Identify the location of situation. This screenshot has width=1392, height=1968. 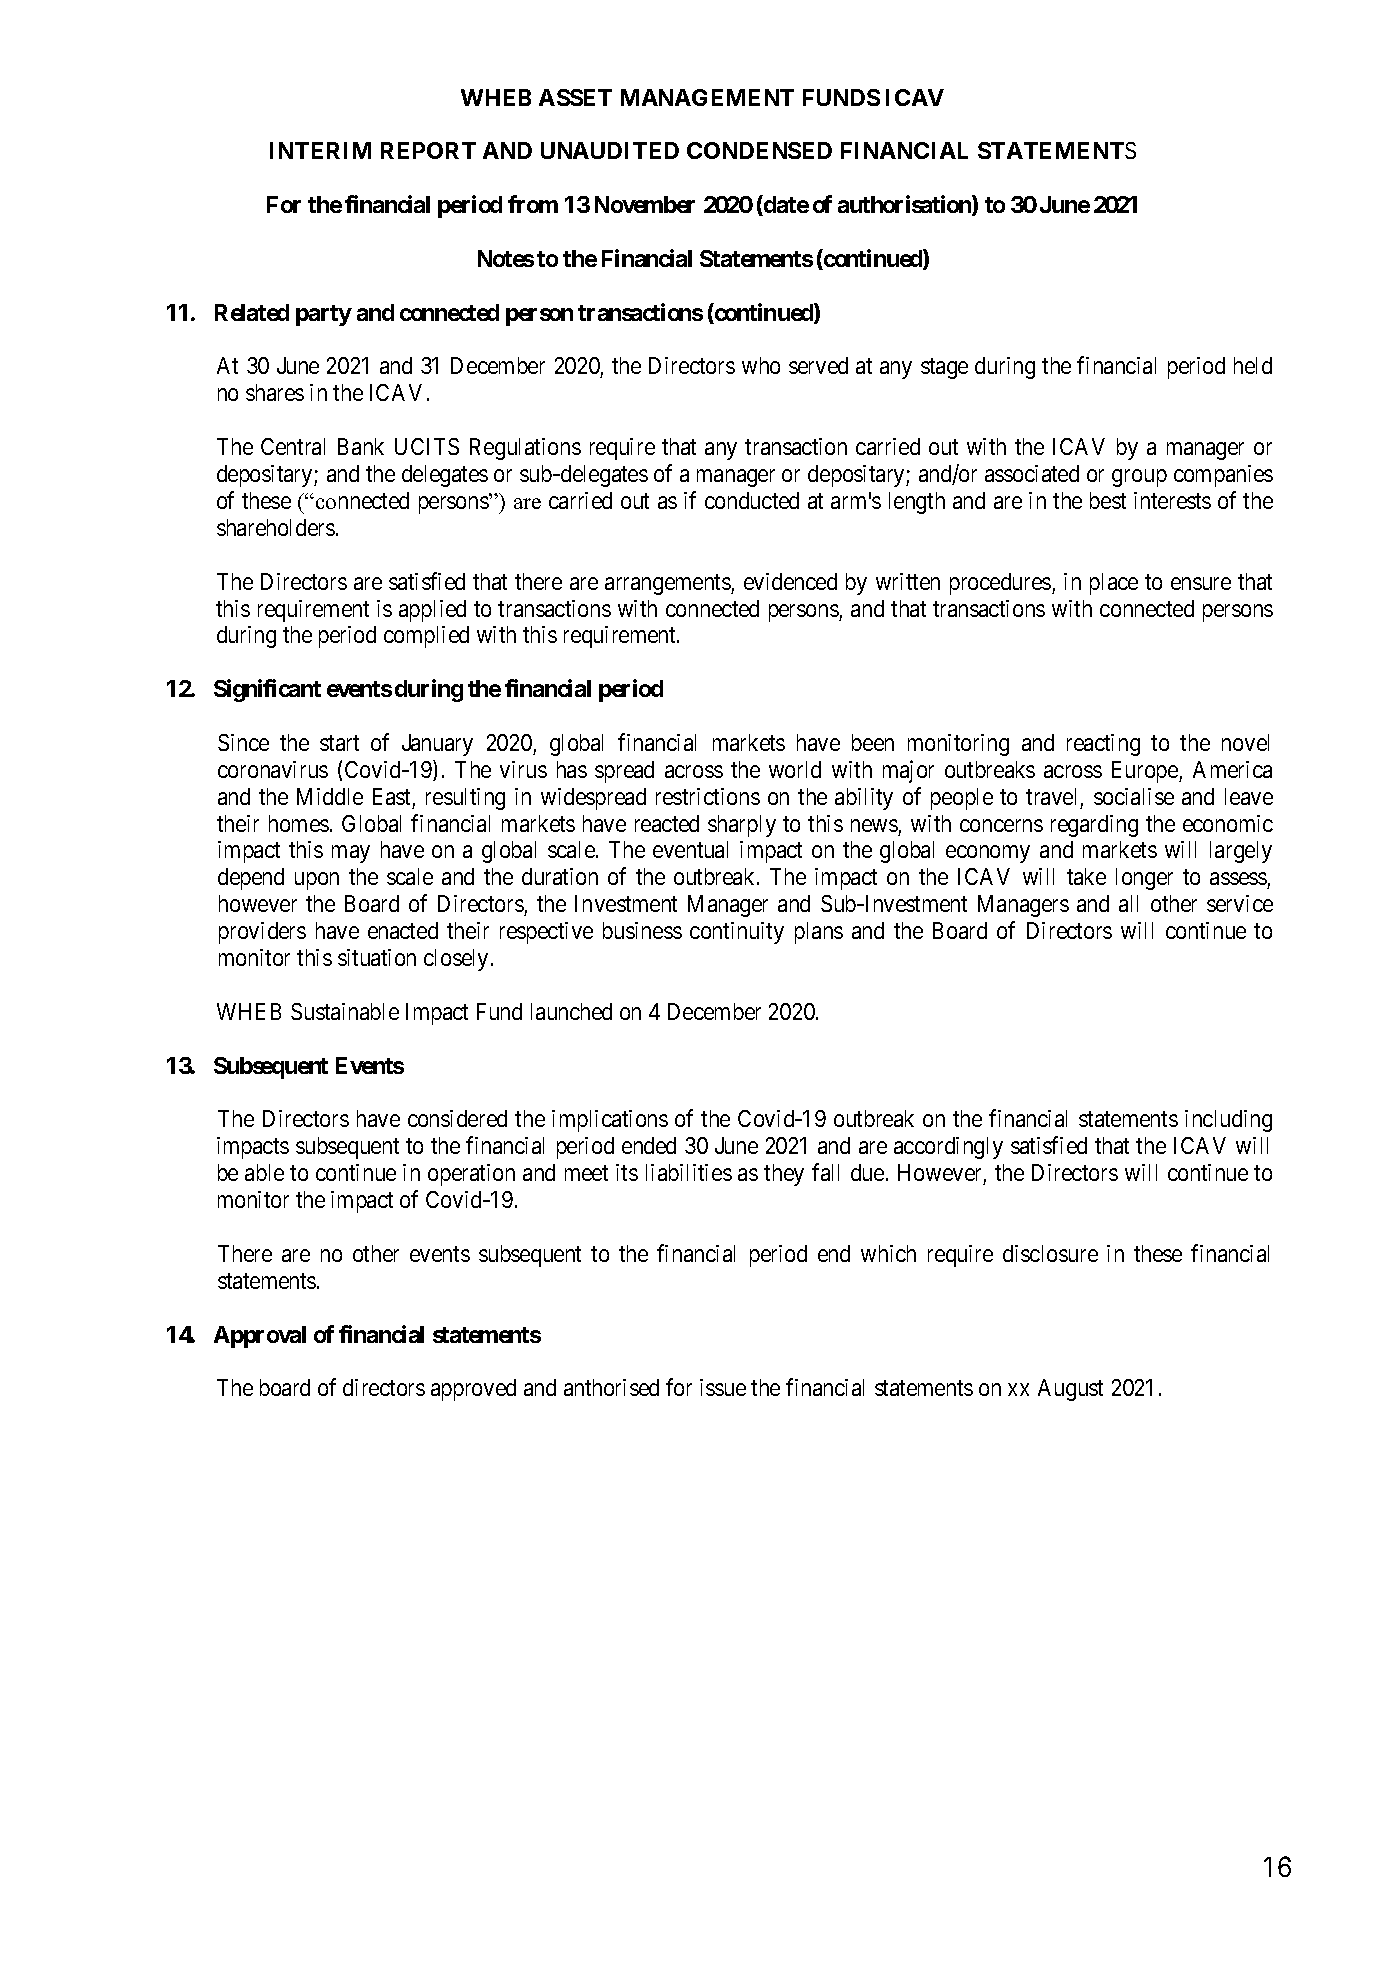
(377, 957).
